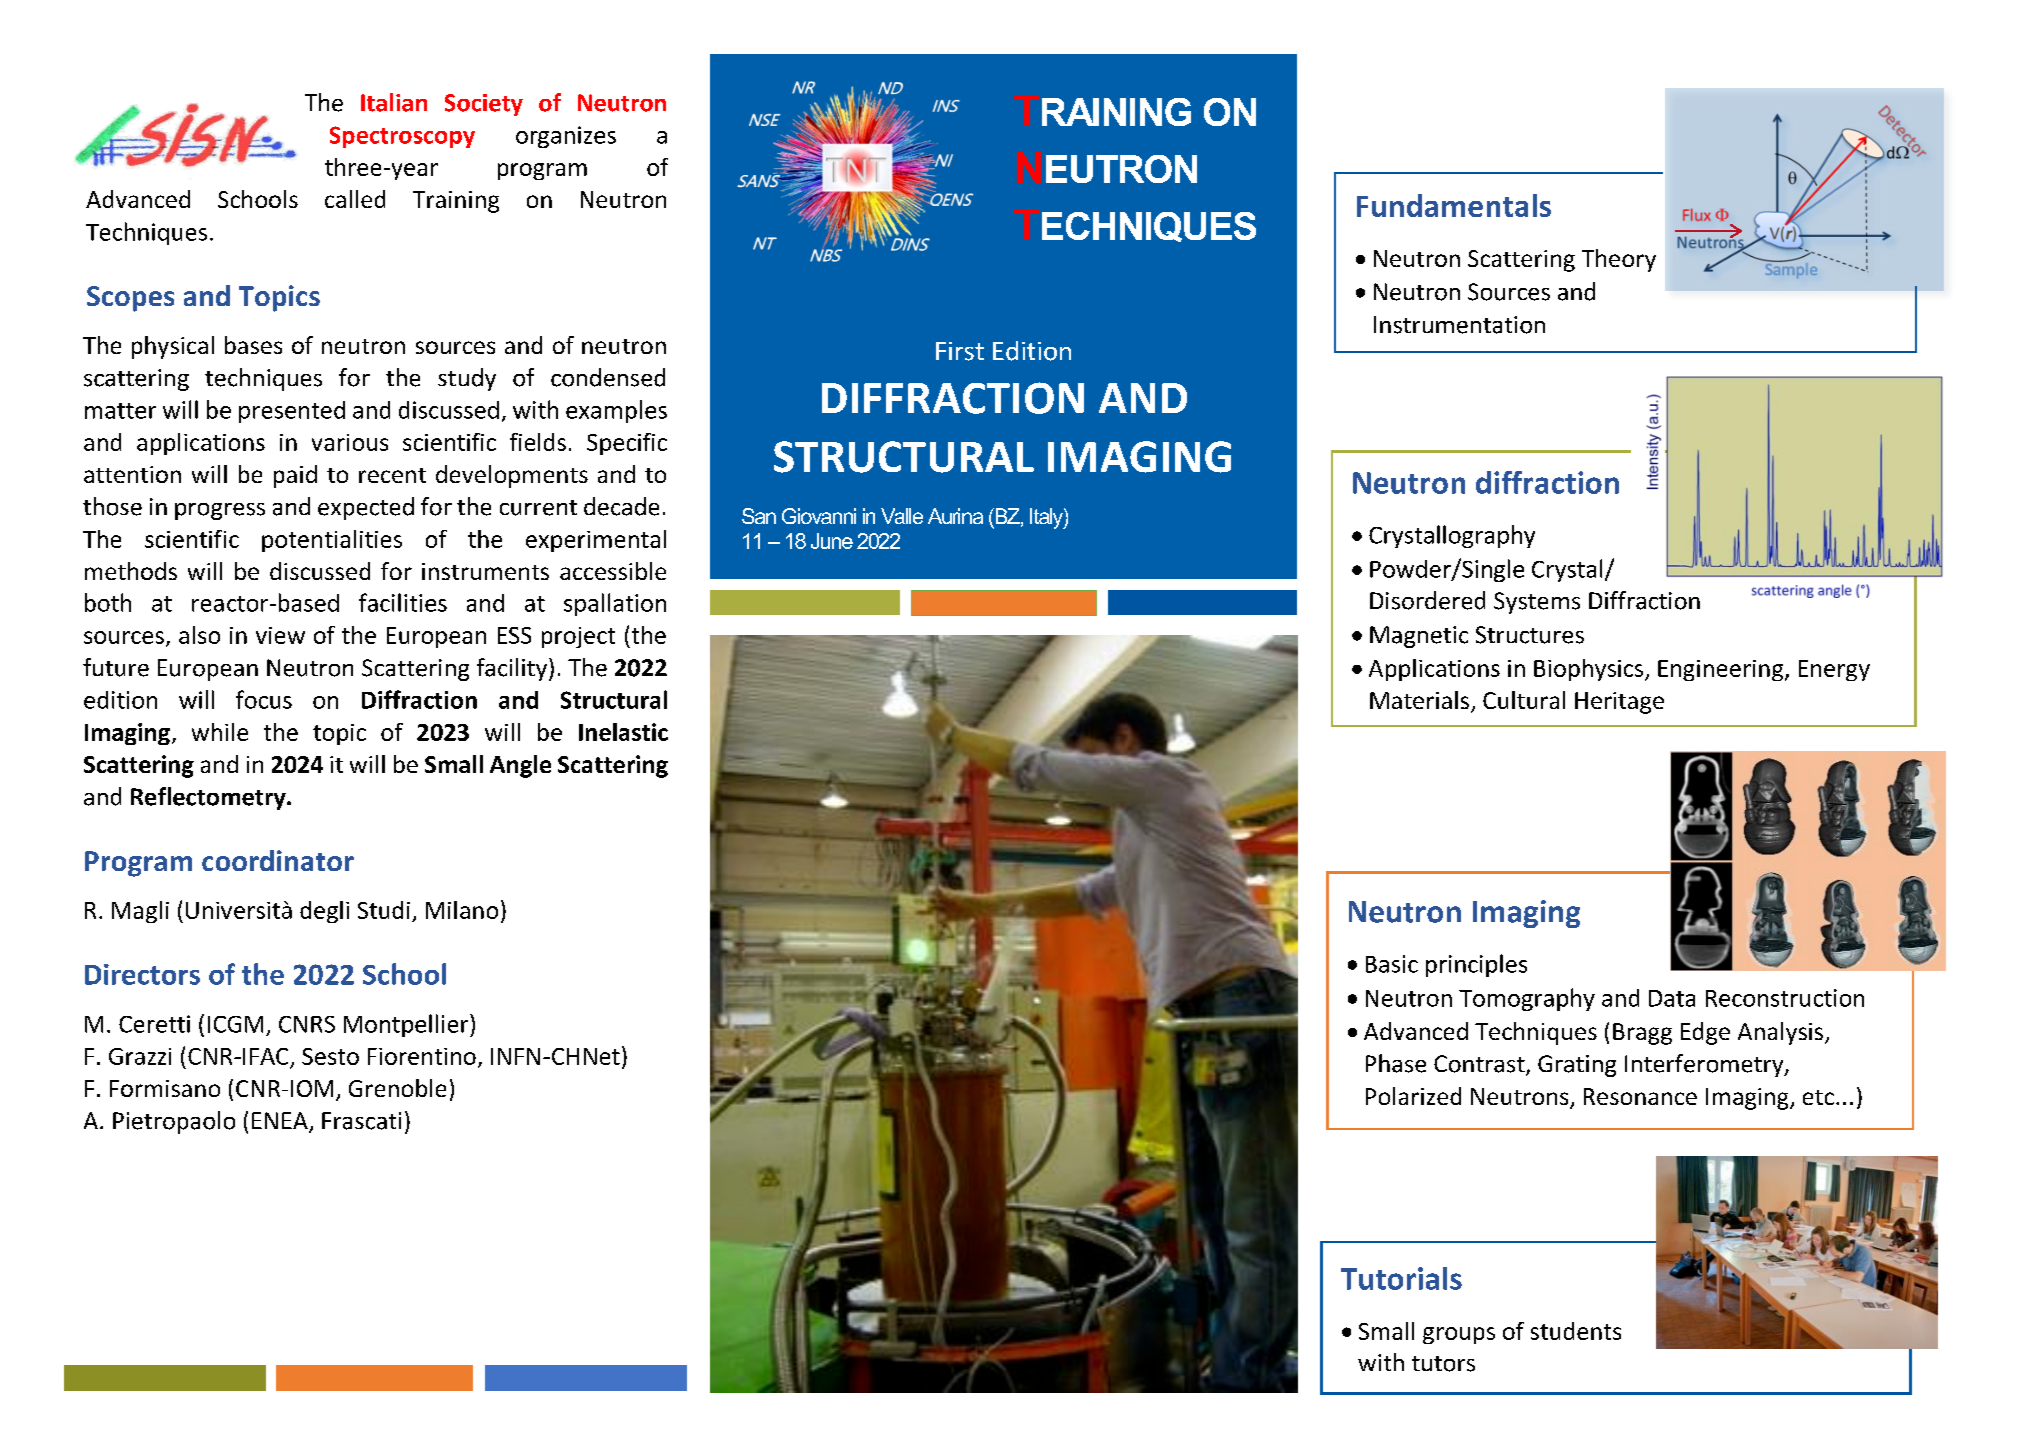 The image size is (2022, 1429). I want to click on Grenoble, so click(397, 1088).
